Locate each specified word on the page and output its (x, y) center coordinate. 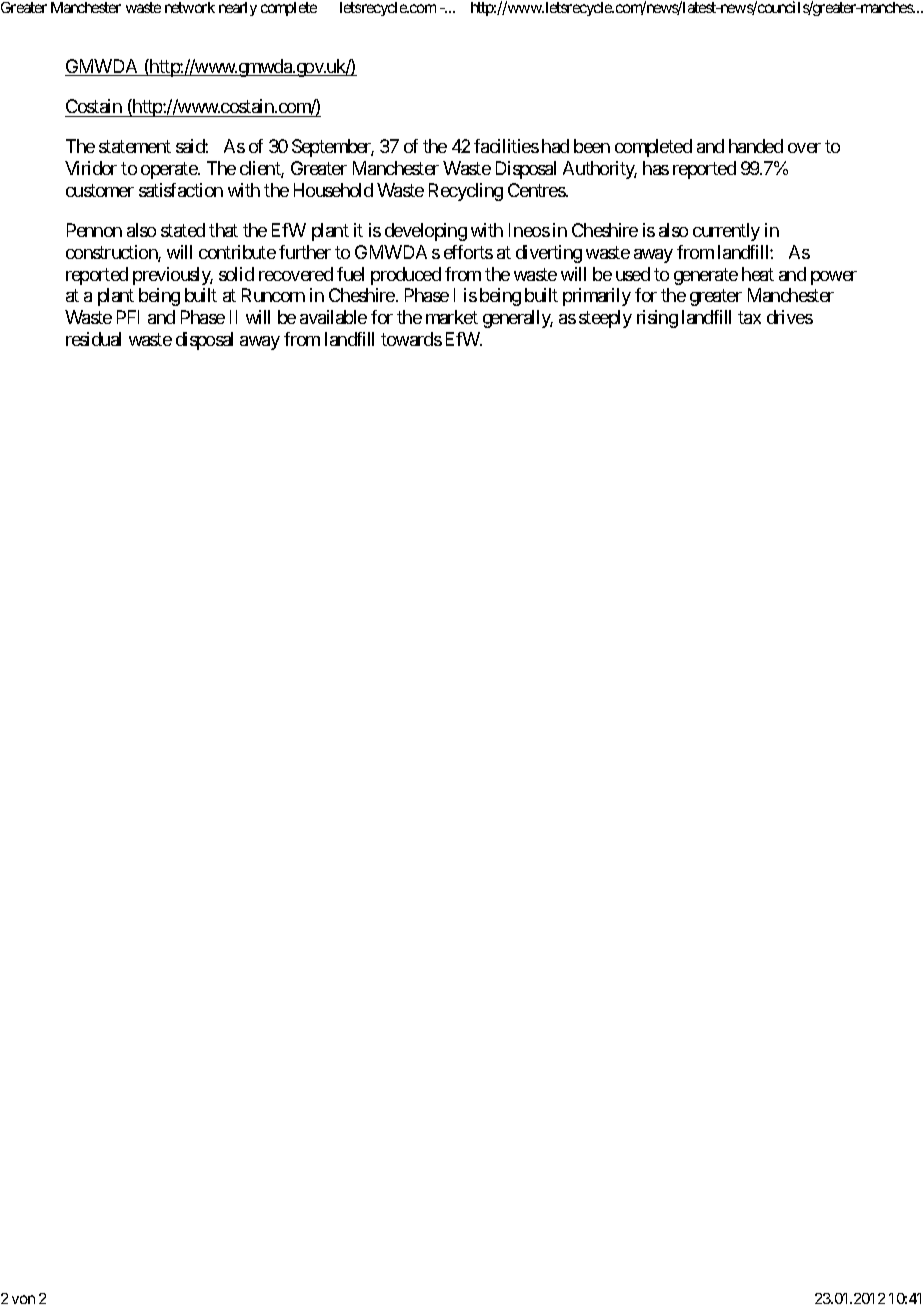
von (23, 1299)
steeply (605, 319)
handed (756, 146)
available (333, 317)
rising (657, 319)
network (190, 7)
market (452, 317)
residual (93, 339)
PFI (128, 317)
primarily (597, 297)
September (333, 148)
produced (406, 276)
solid (236, 274)
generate (706, 276)
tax (749, 317)
